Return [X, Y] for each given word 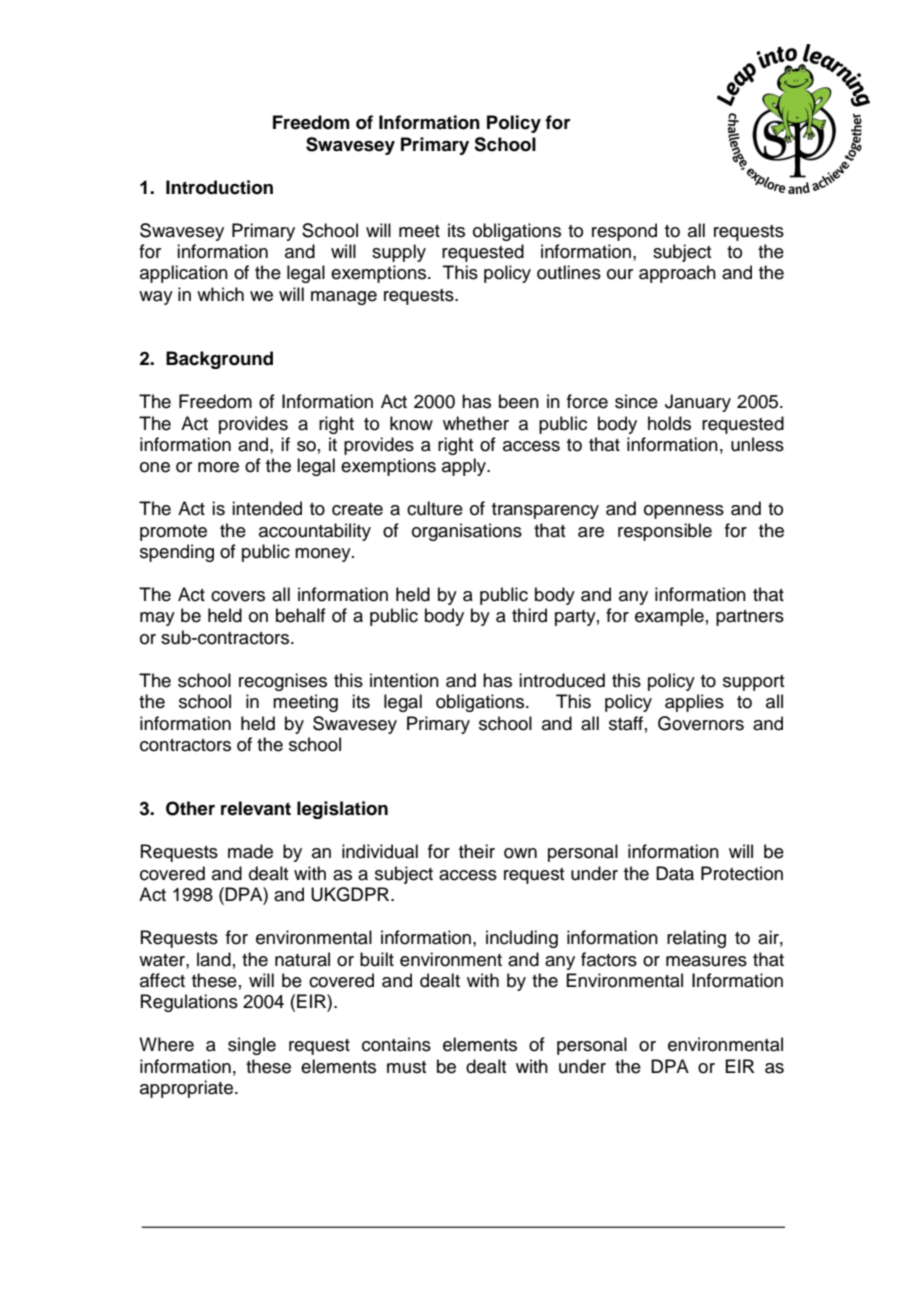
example [669, 617]
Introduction [219, 187]
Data [675, 873]
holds [669, 423]
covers [238, 596]
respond [624, 232]
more [218, 467]
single [252, 1046]
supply [399, 253]
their [477, 851]
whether [476, 423]
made [250, 851]
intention [404, 680]
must [406, 1067]
